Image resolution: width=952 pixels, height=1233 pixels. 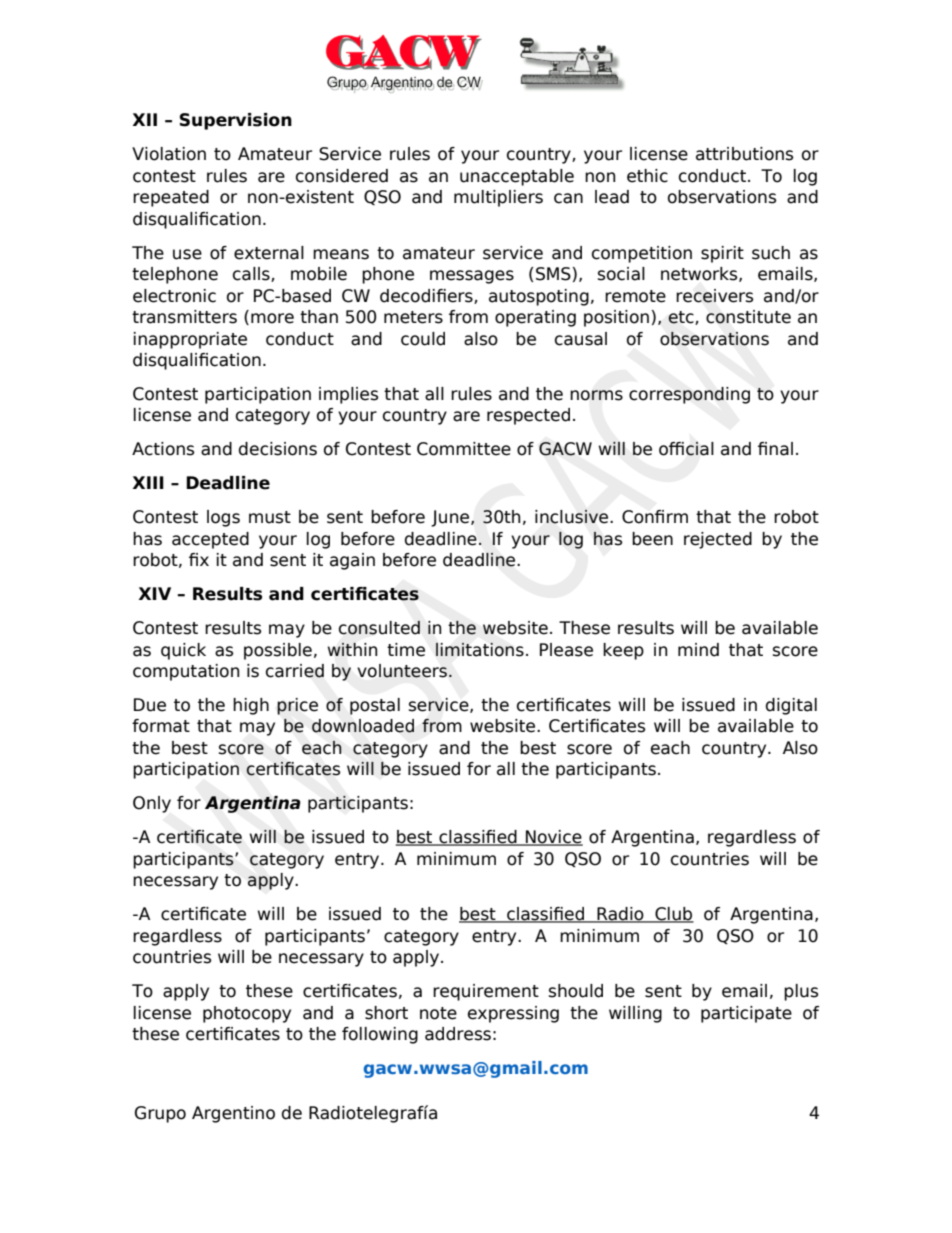 What do you see at coordinates (480, 650) in the image?
I see `limitations` at bounding box center [480, 650].
